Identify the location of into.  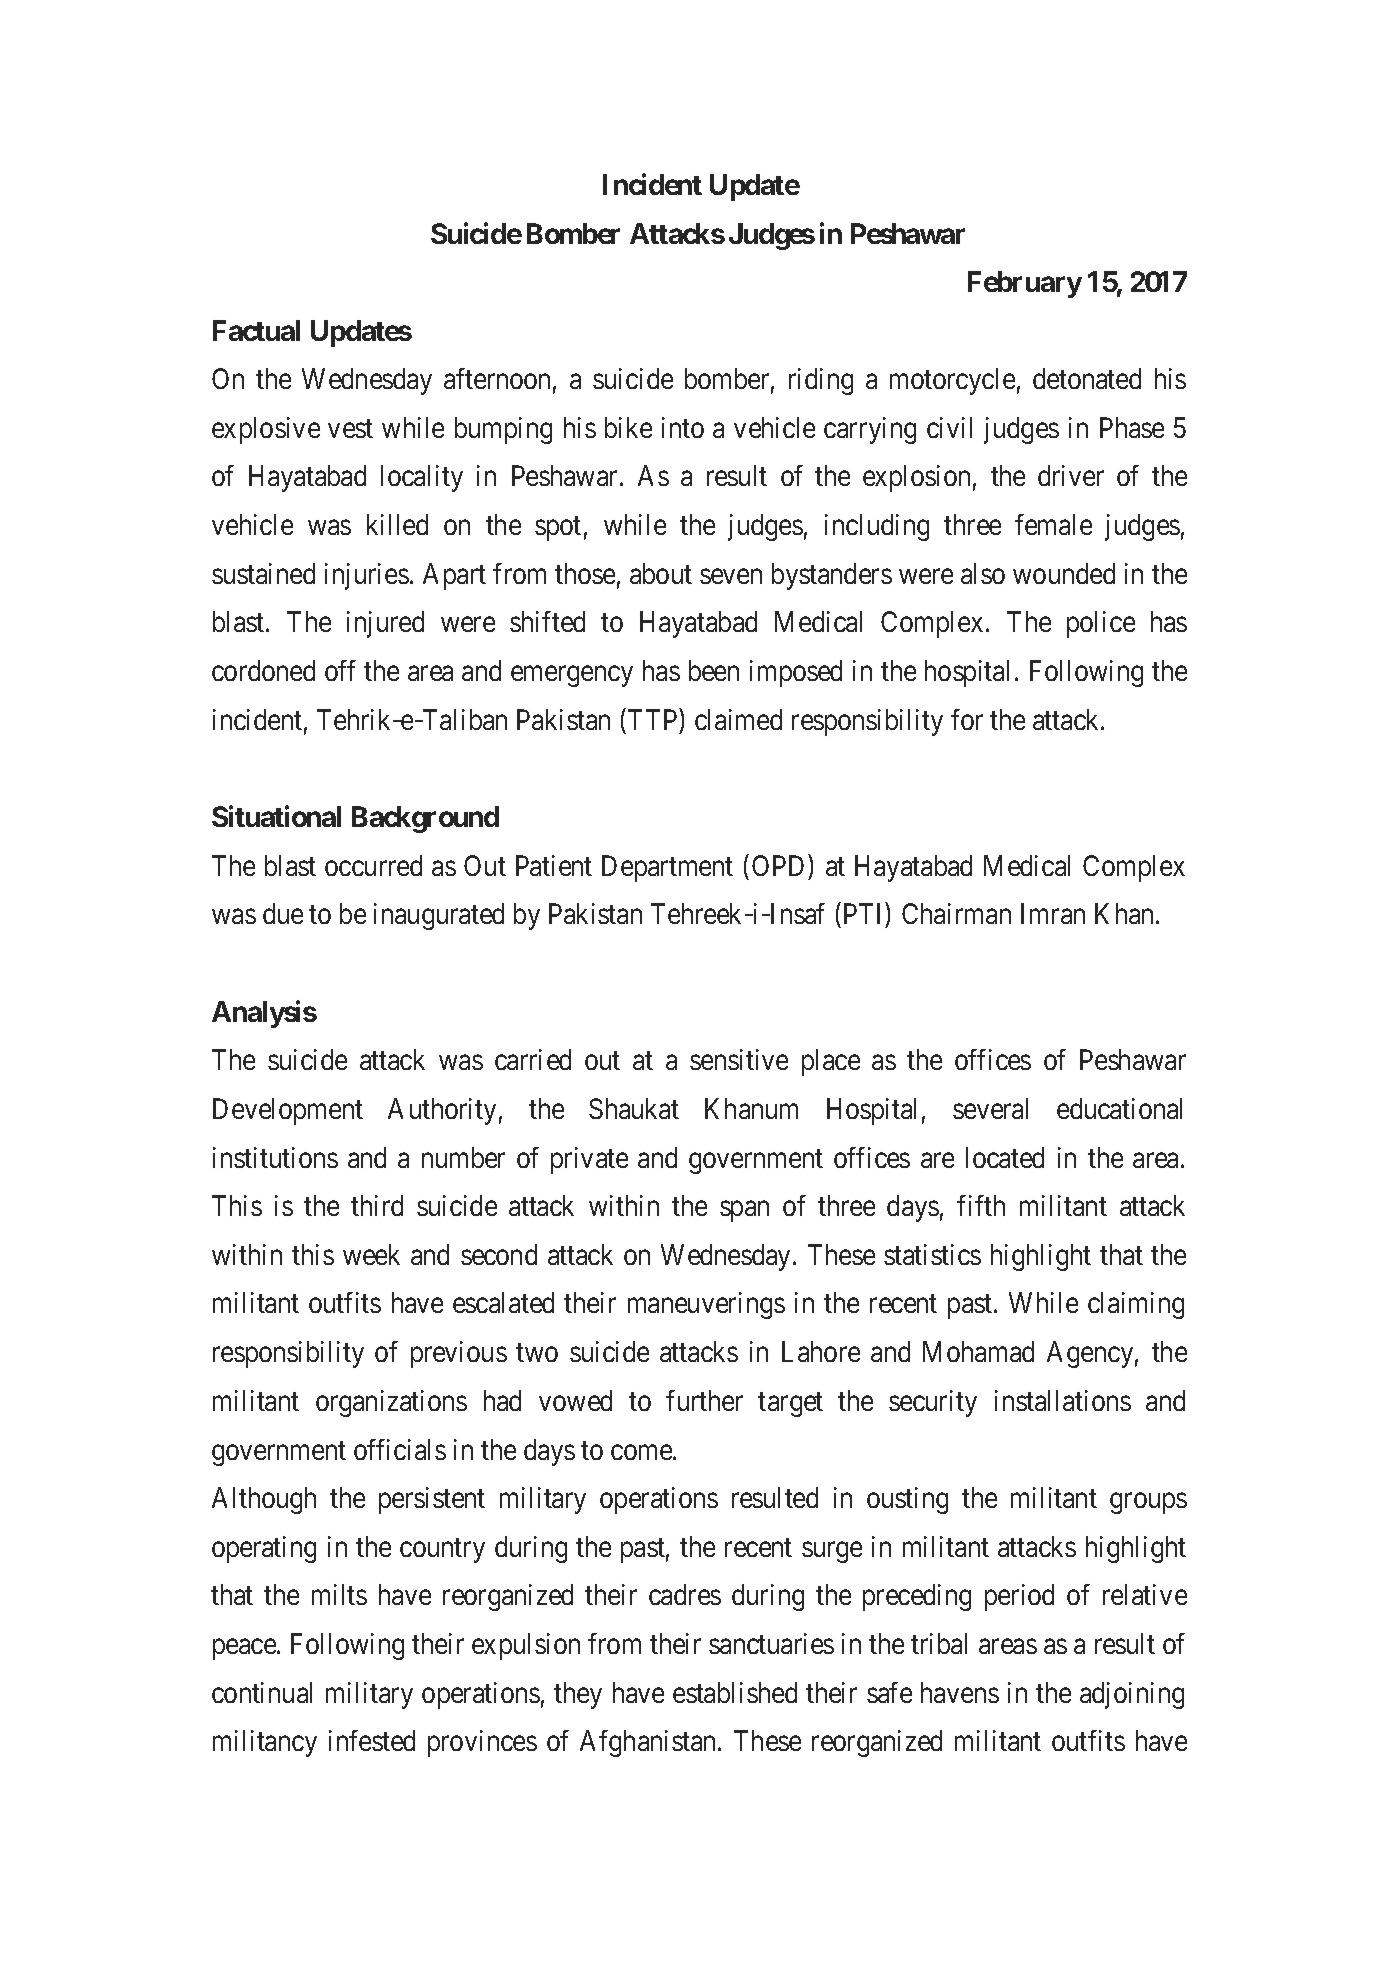
(683, 427).
